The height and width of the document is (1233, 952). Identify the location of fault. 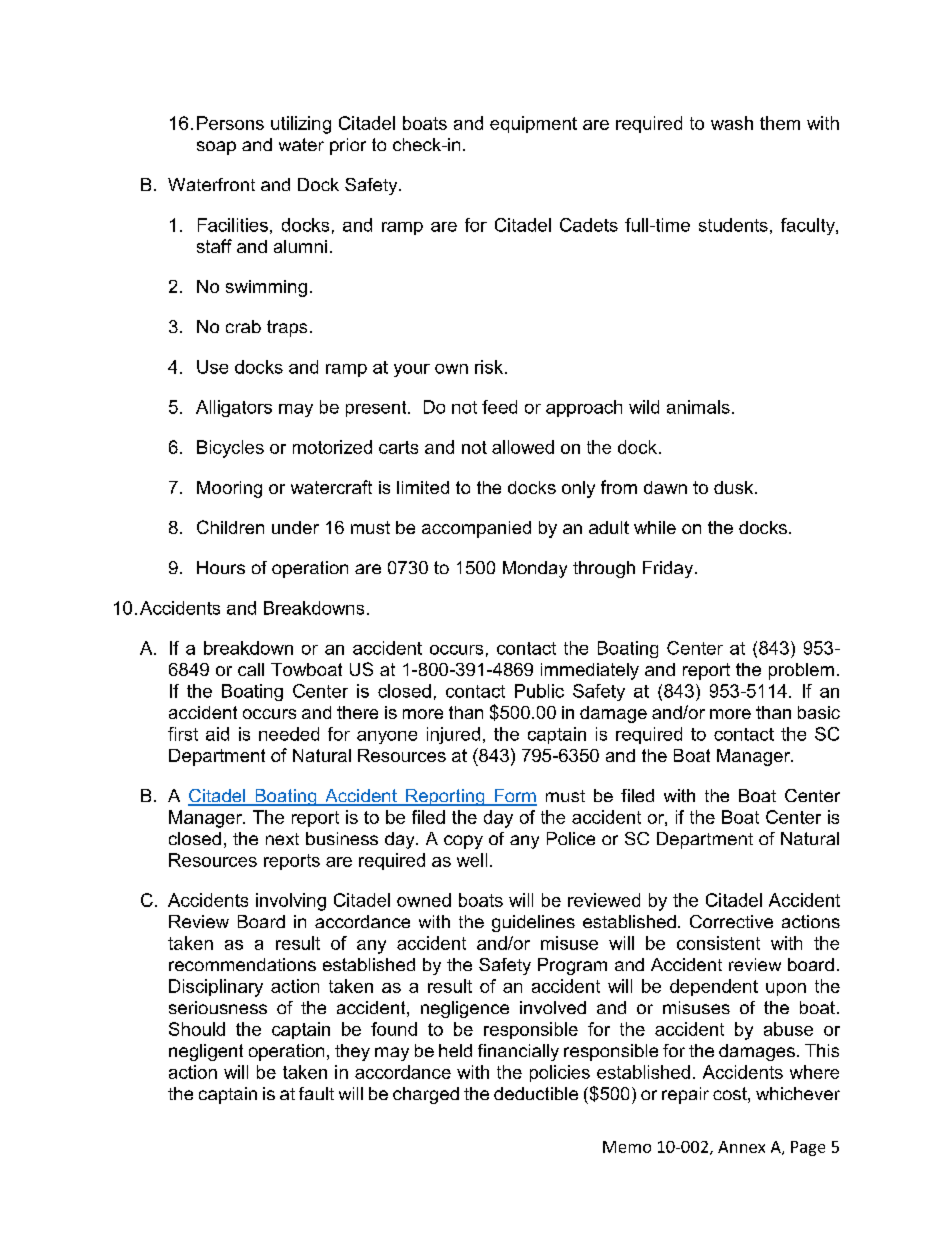
(316, 1093).
